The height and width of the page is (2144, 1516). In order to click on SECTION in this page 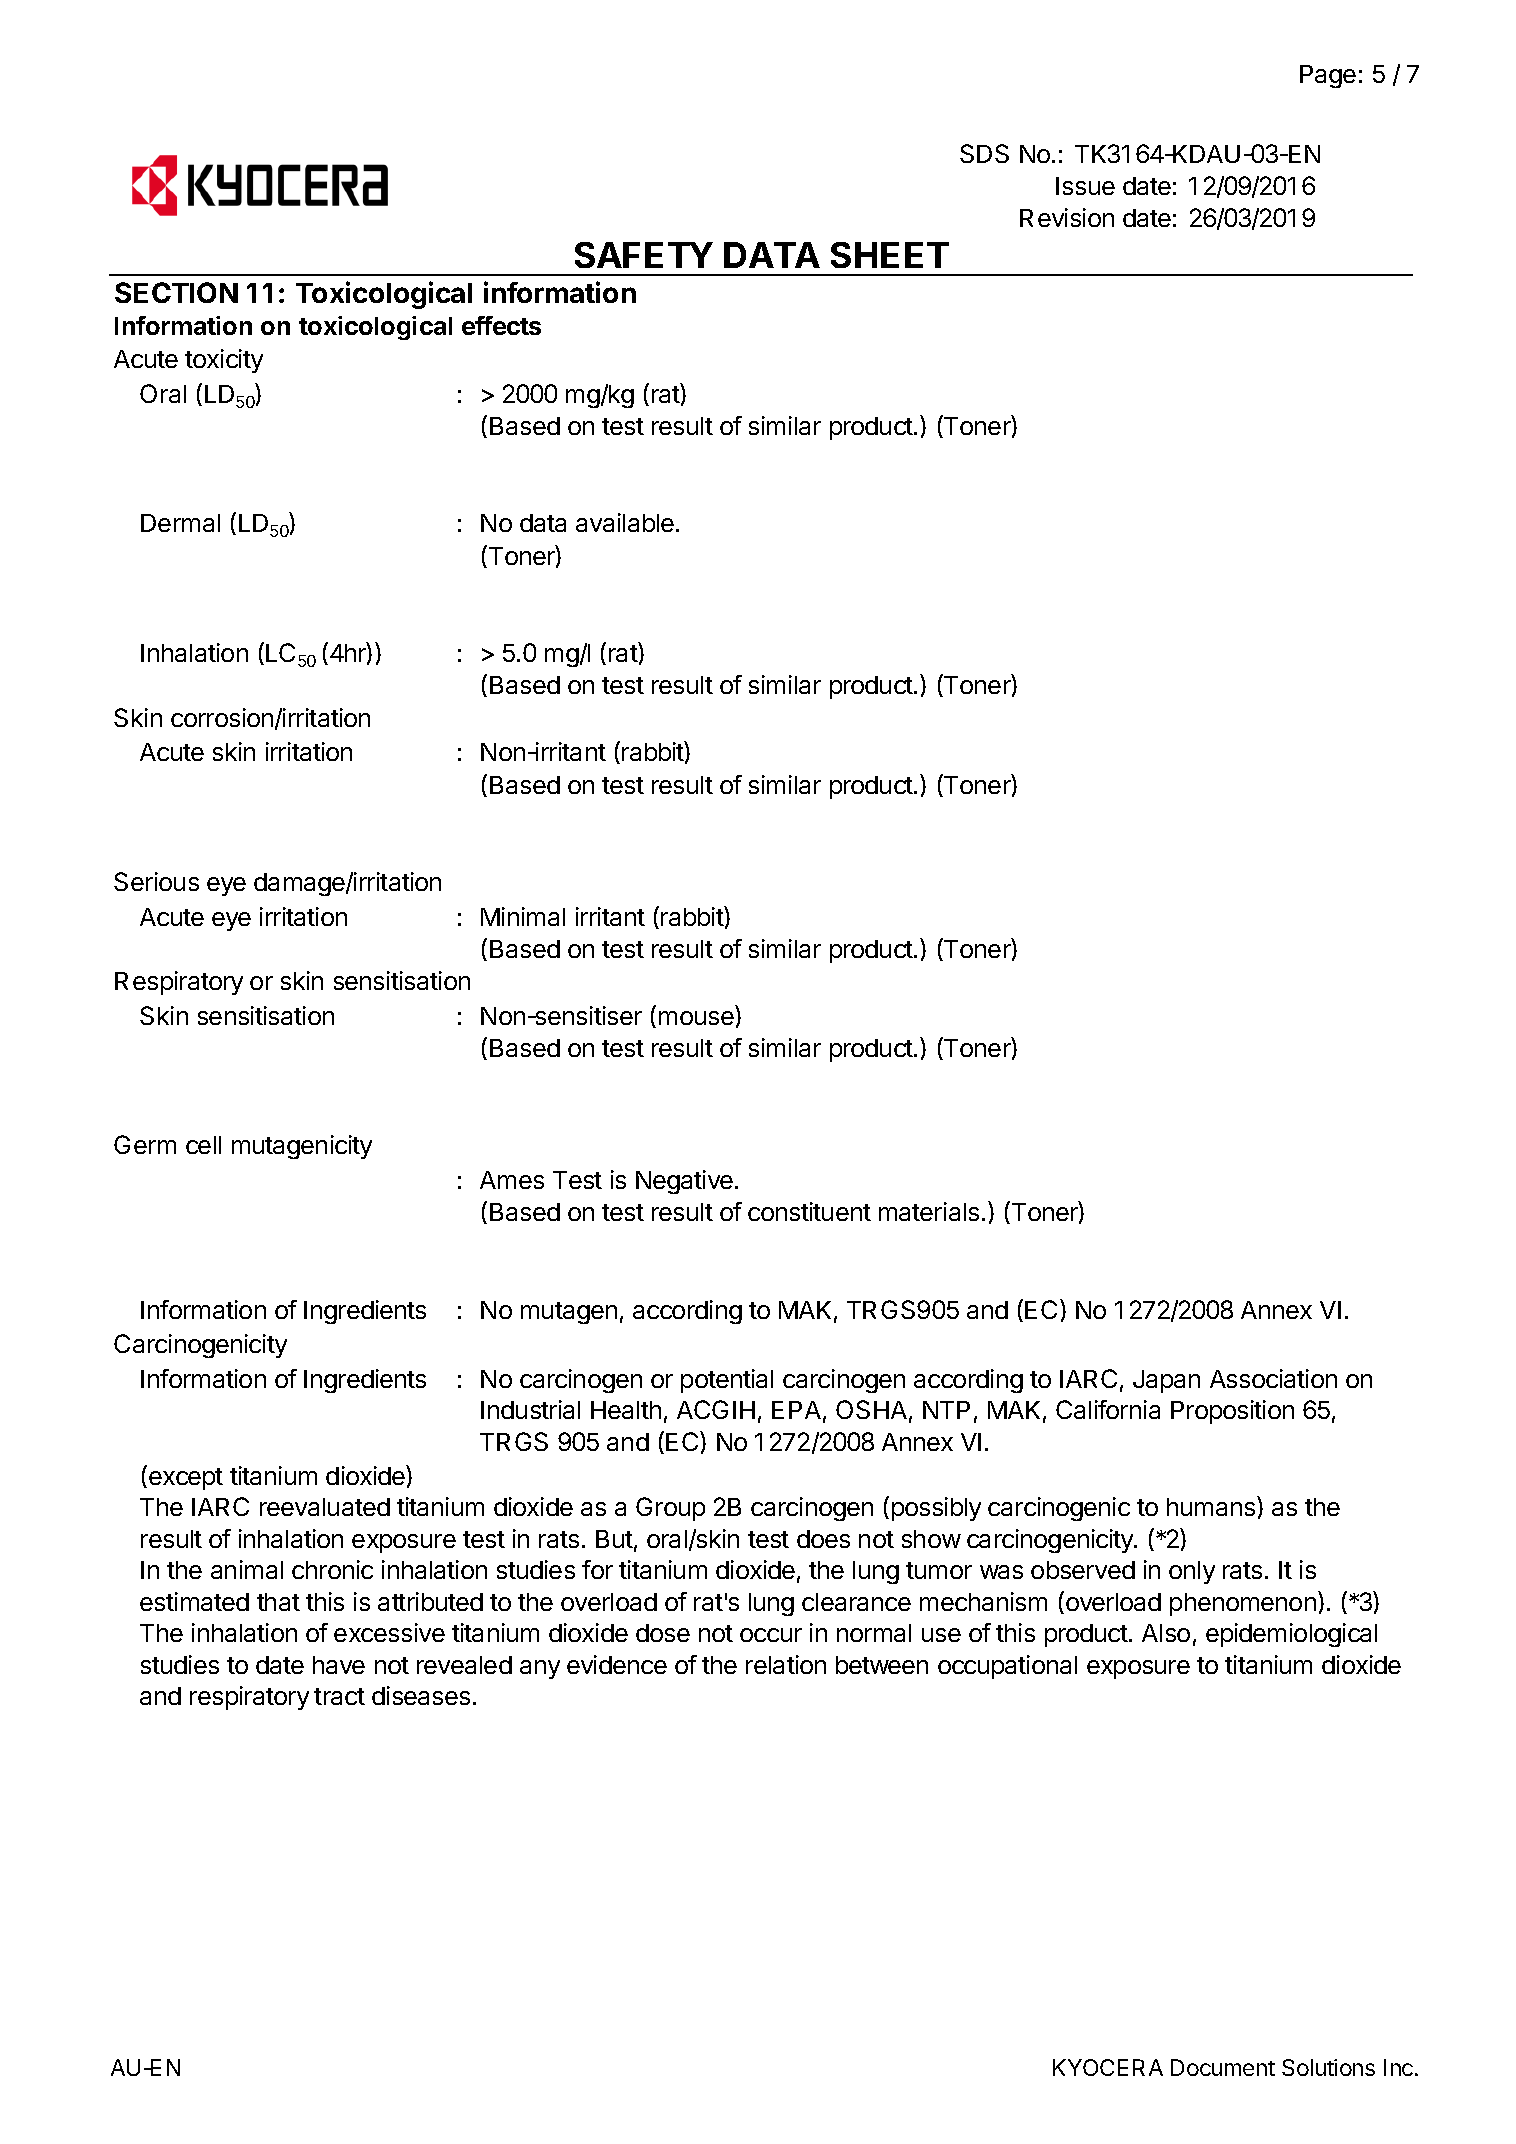, I will do `click(176, 292)`.
